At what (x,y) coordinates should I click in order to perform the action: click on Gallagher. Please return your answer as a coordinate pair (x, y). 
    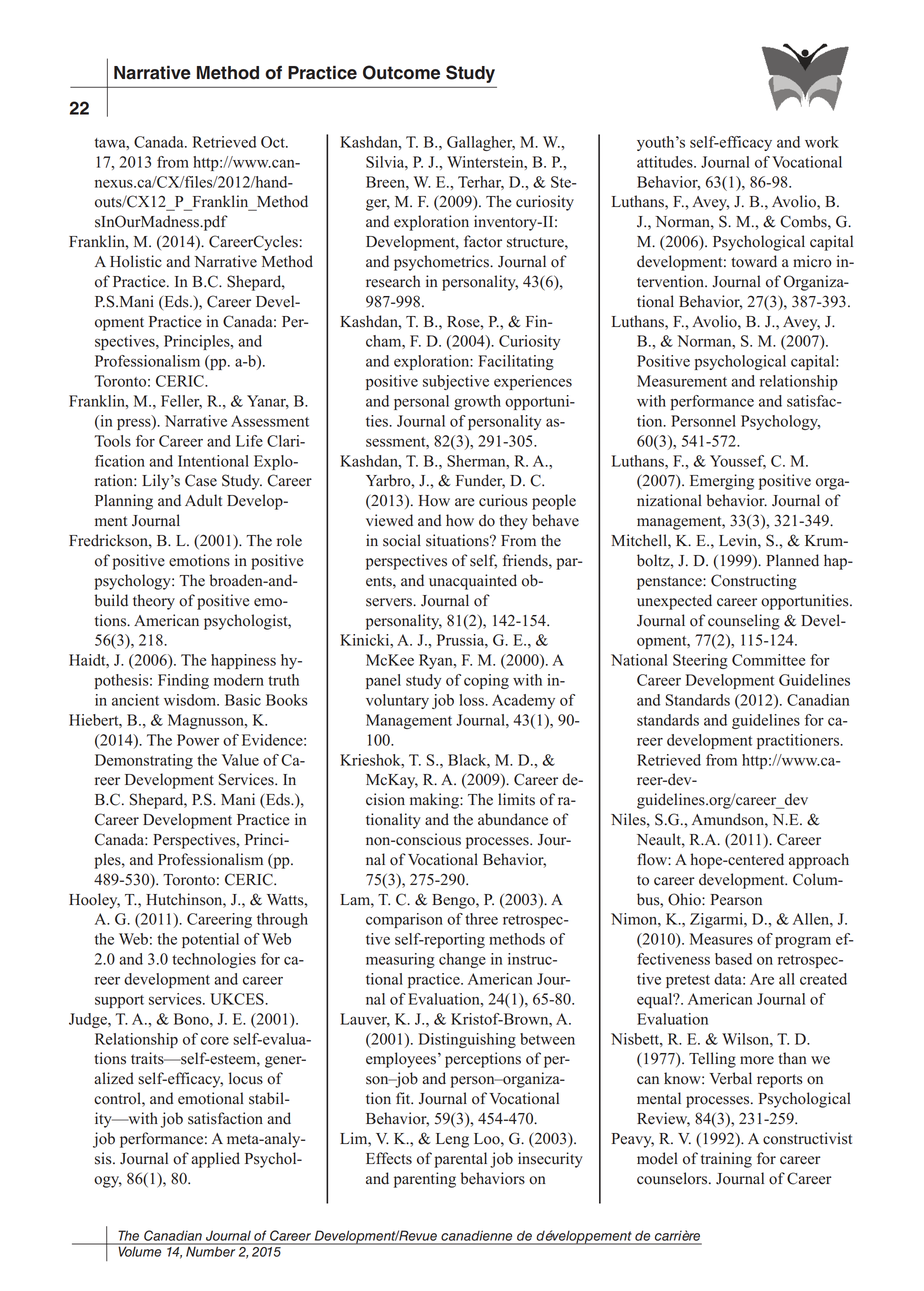
    Looking at the image, I should click on (481, 143).
